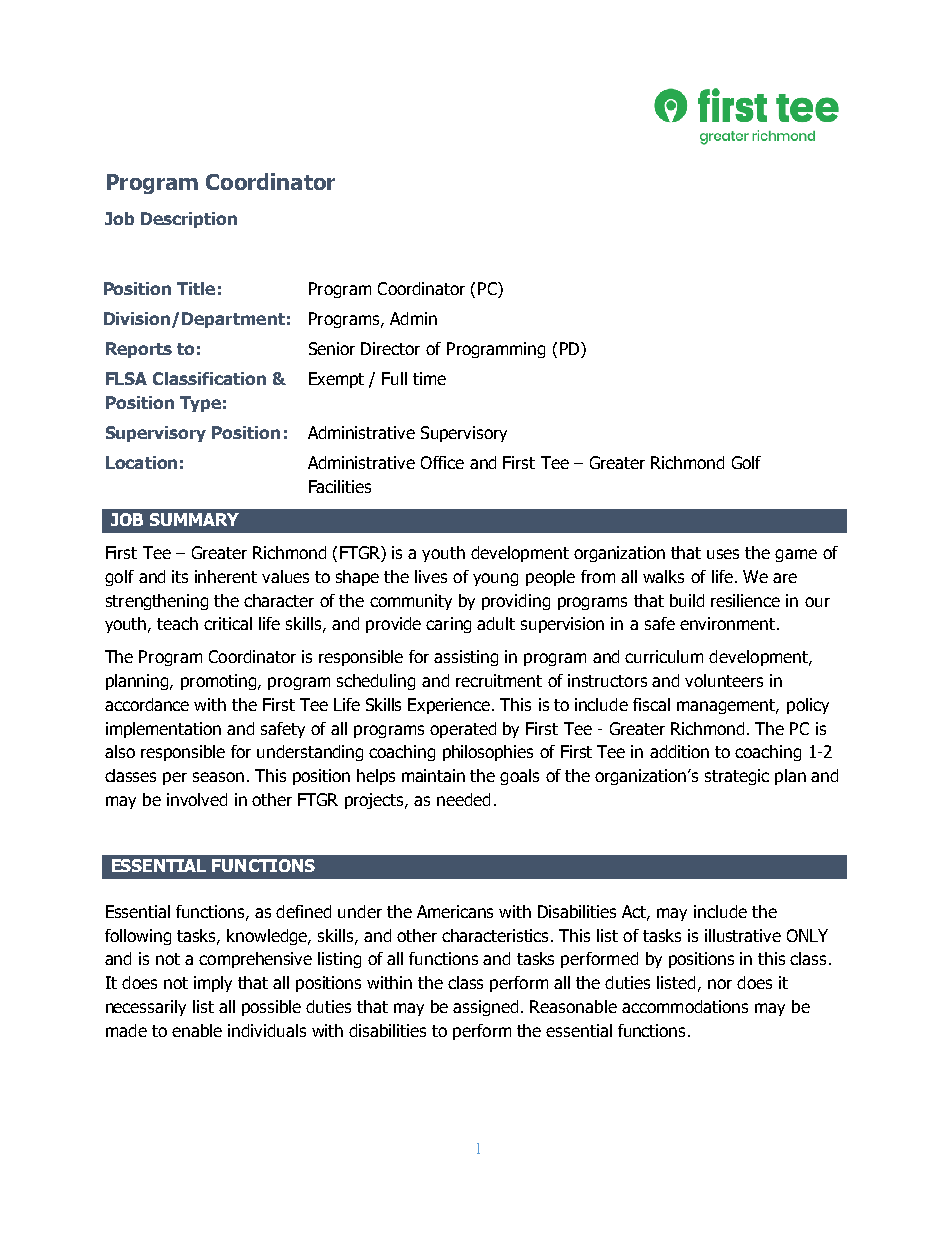 The width and height of the screenshot is (952, 1233). Describe the element at coordinates (213, 984) in the screenshot. I see `imply` at that location.
